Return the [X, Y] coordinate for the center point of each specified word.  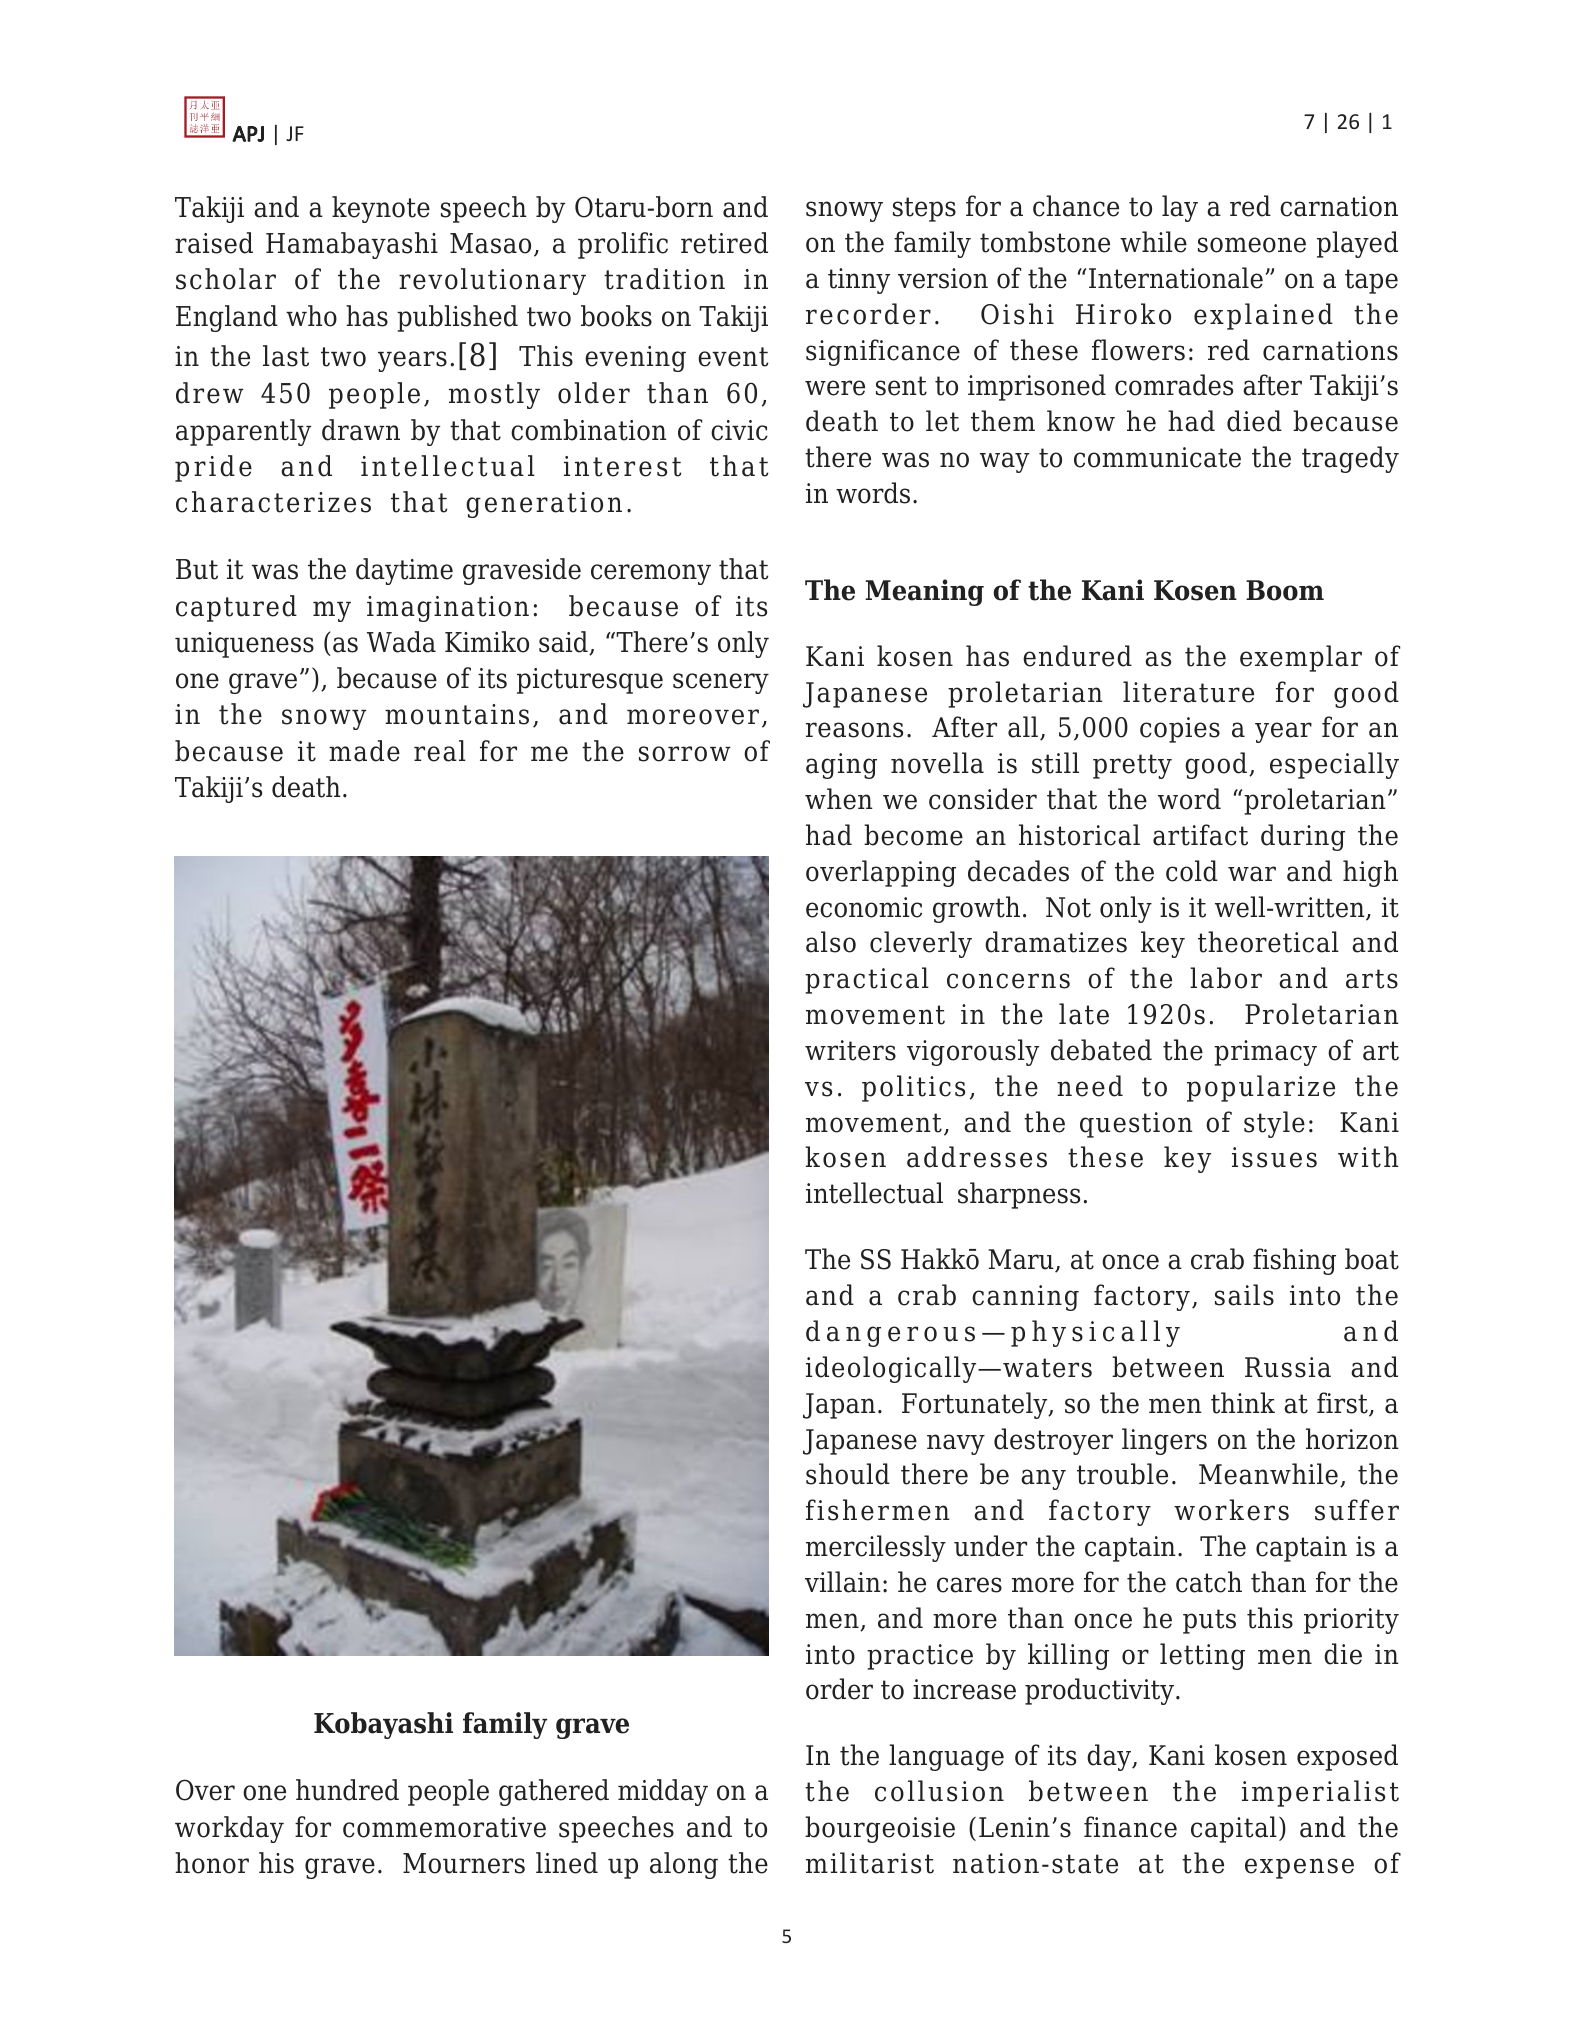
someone [1252, 245]
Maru [1022, 1260]
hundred [347, 1790]
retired [724, 243]
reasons [854, 730]
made [364, 751]
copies [1180, 730]
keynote [381, 209]
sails [1244, 1295]
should [848, 1474]
